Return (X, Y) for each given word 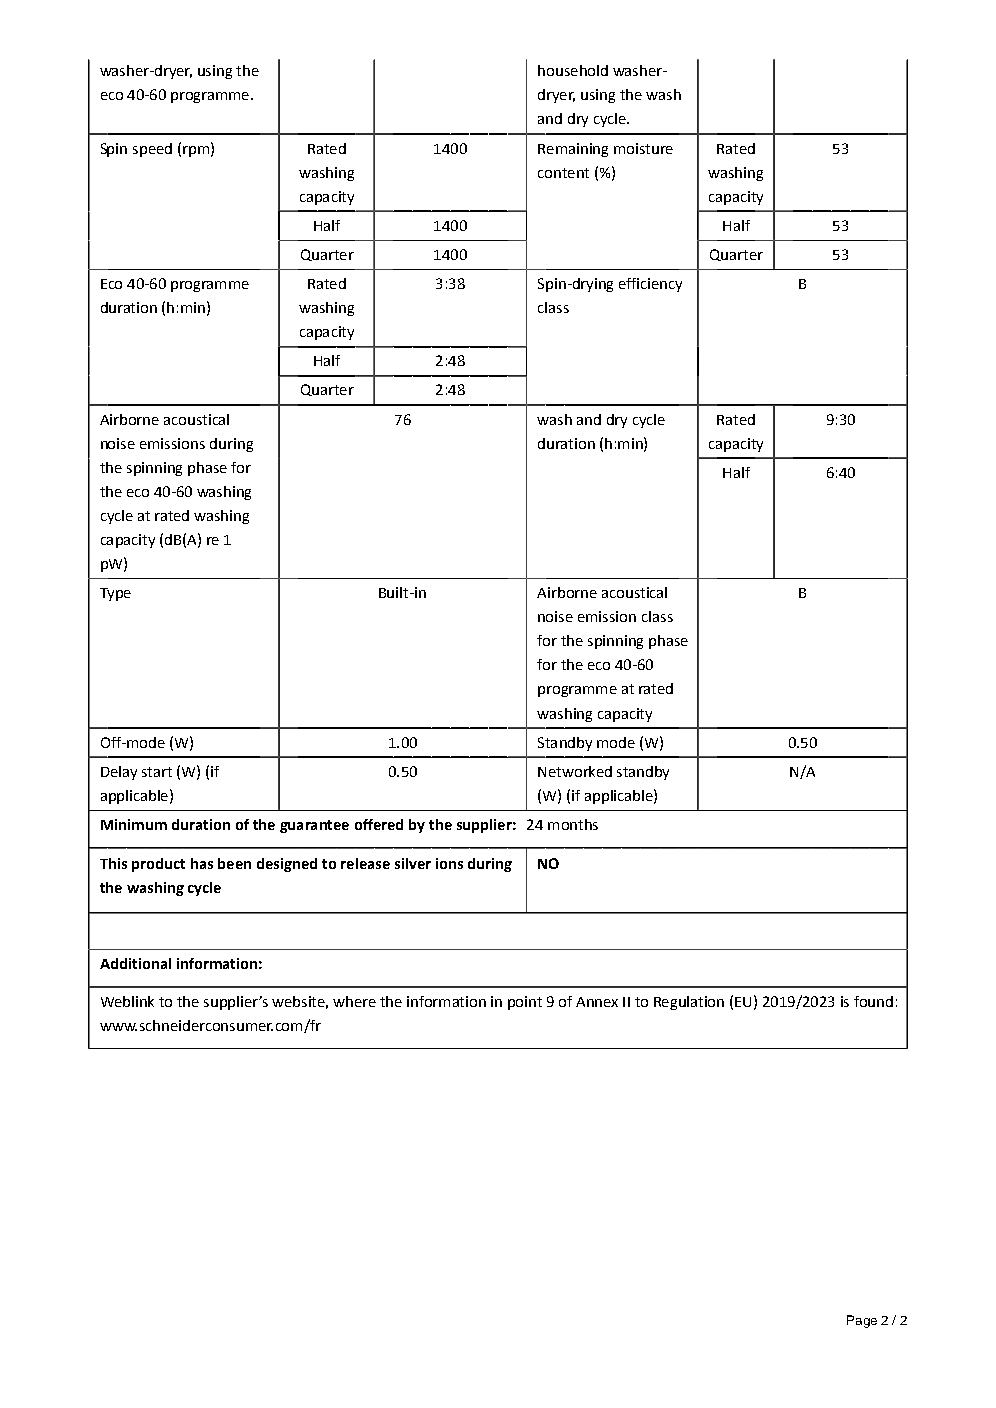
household (573, 70)
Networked (575, 771)
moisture (643, 148)
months (573, 824)
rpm (196, 151)
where (354, 1001)
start (157, 772)
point (525, 1003)
